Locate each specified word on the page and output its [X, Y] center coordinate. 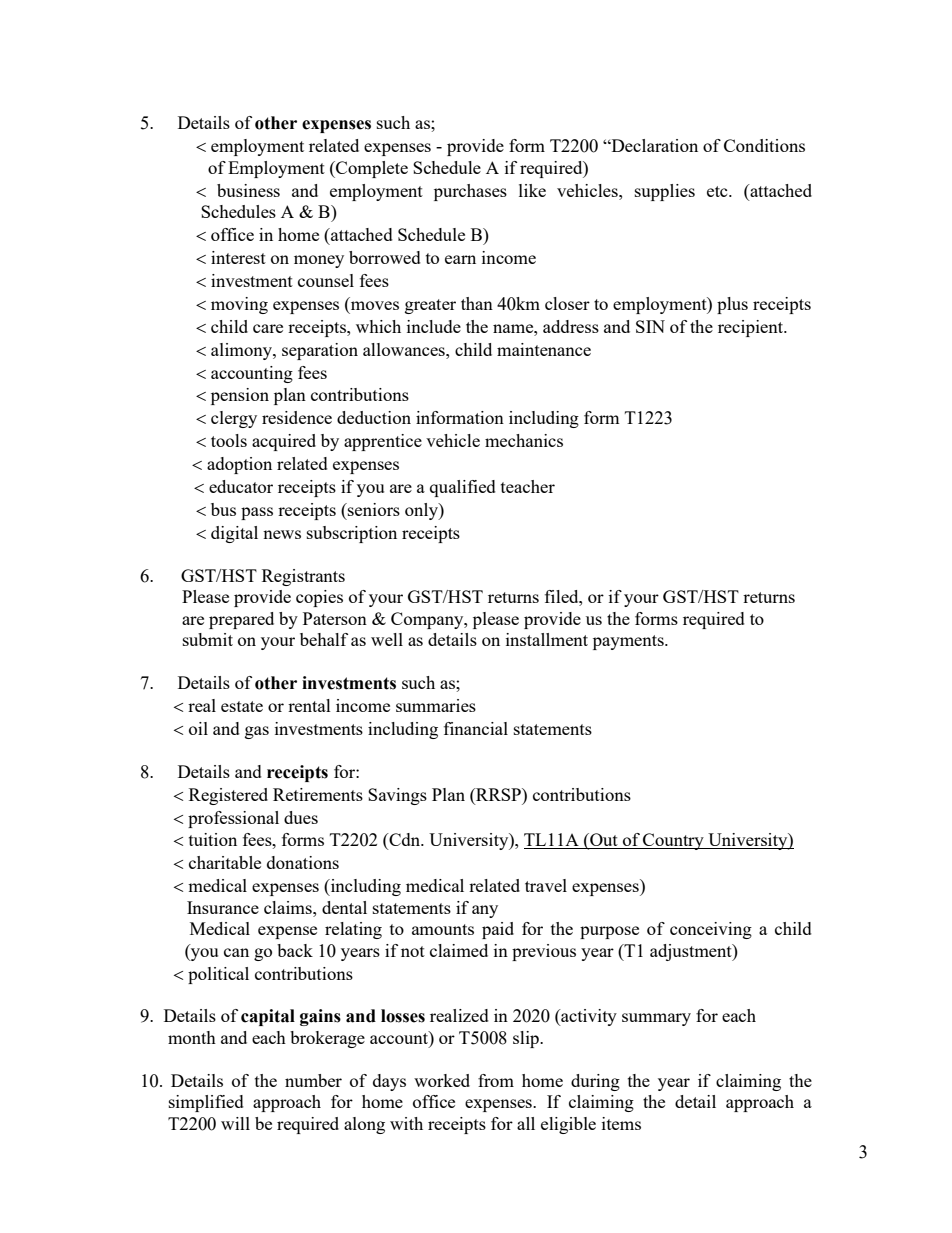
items [621, 1123]
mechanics [524, 440]
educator [241, 486]
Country [673, 841]
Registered [228, 796]
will [235, 1123]
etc [718, 191]
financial [476, 728]
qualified [463, 488]
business [248, 190]
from [496, 1080]
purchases [470, 192]
